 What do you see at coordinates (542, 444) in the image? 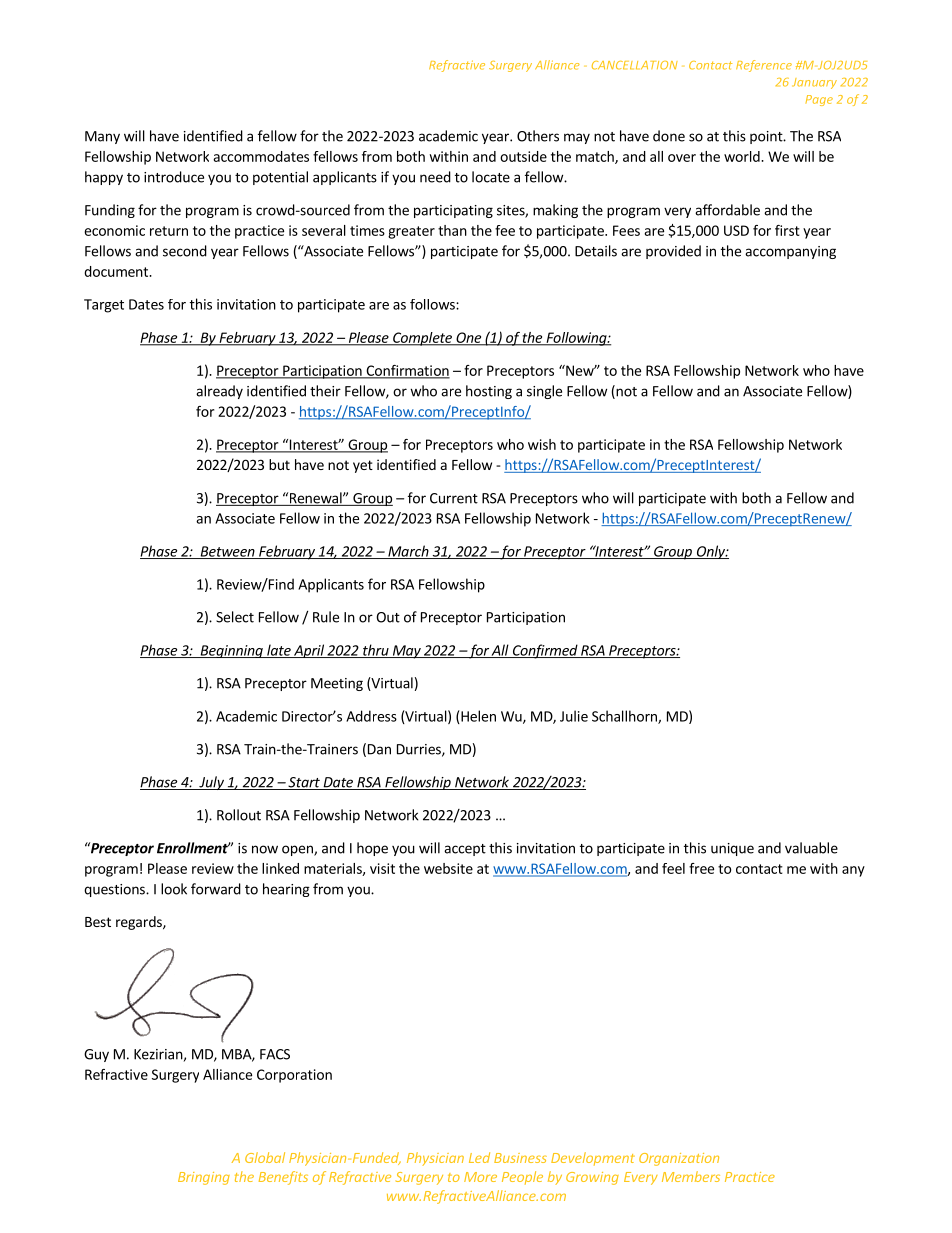
I see `wish` at bounding box center [542, 444].
